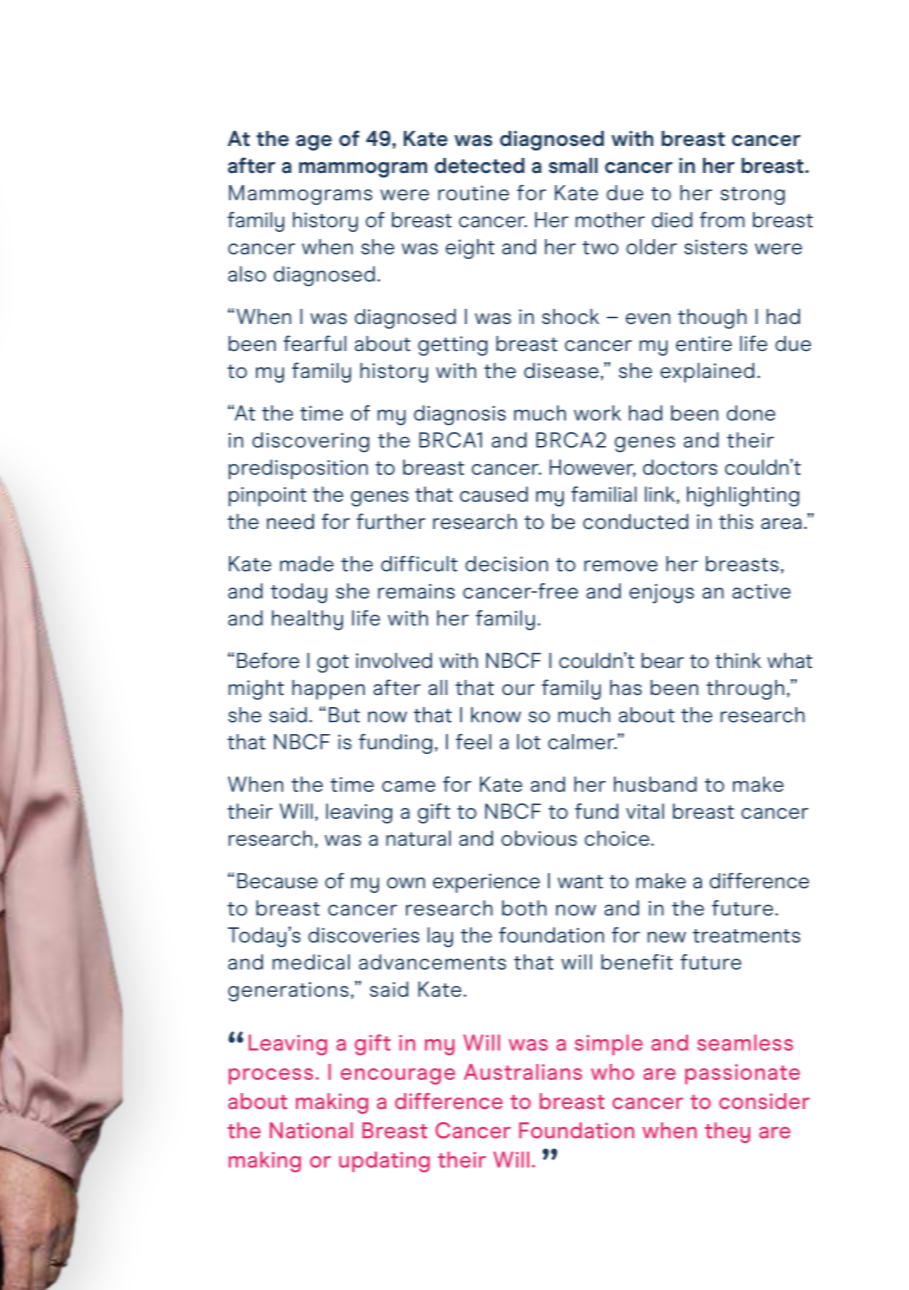 This screenshot has width=909, height=1290. I want to click on think, so click(738, 660).
